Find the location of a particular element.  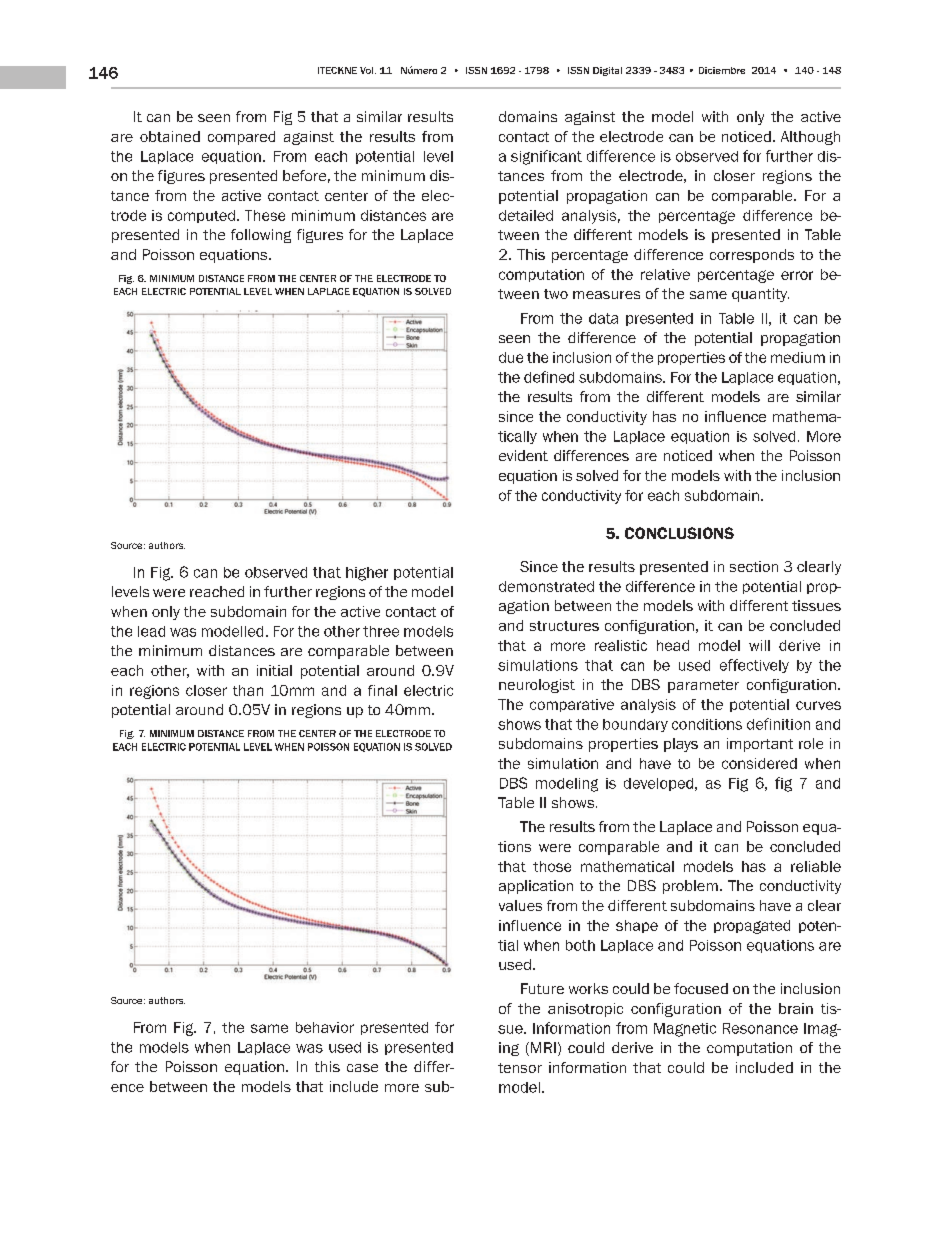

section is located at coordinates (754, 566).
